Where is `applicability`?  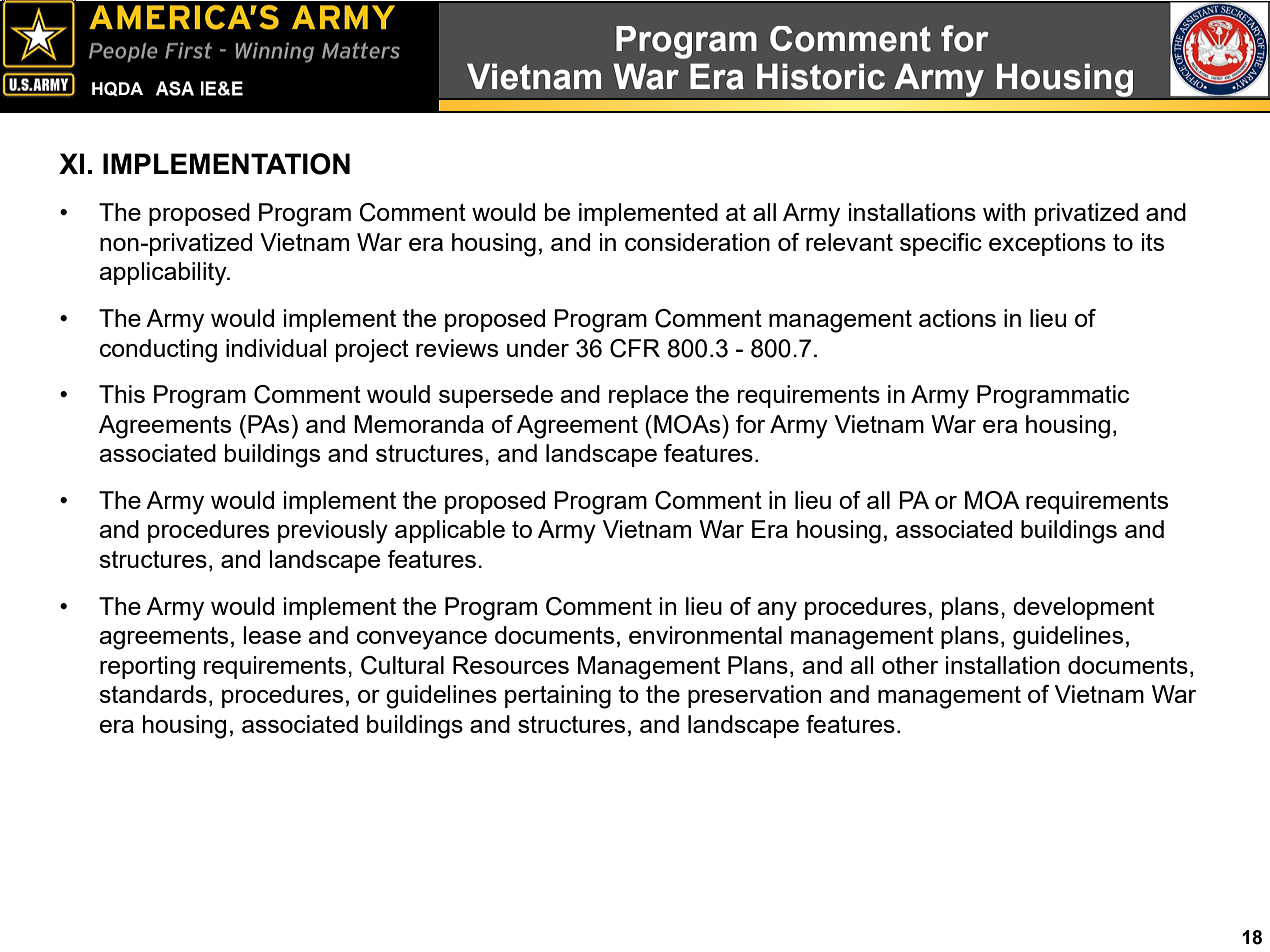
applicability is located at coordinates (164, 274).
